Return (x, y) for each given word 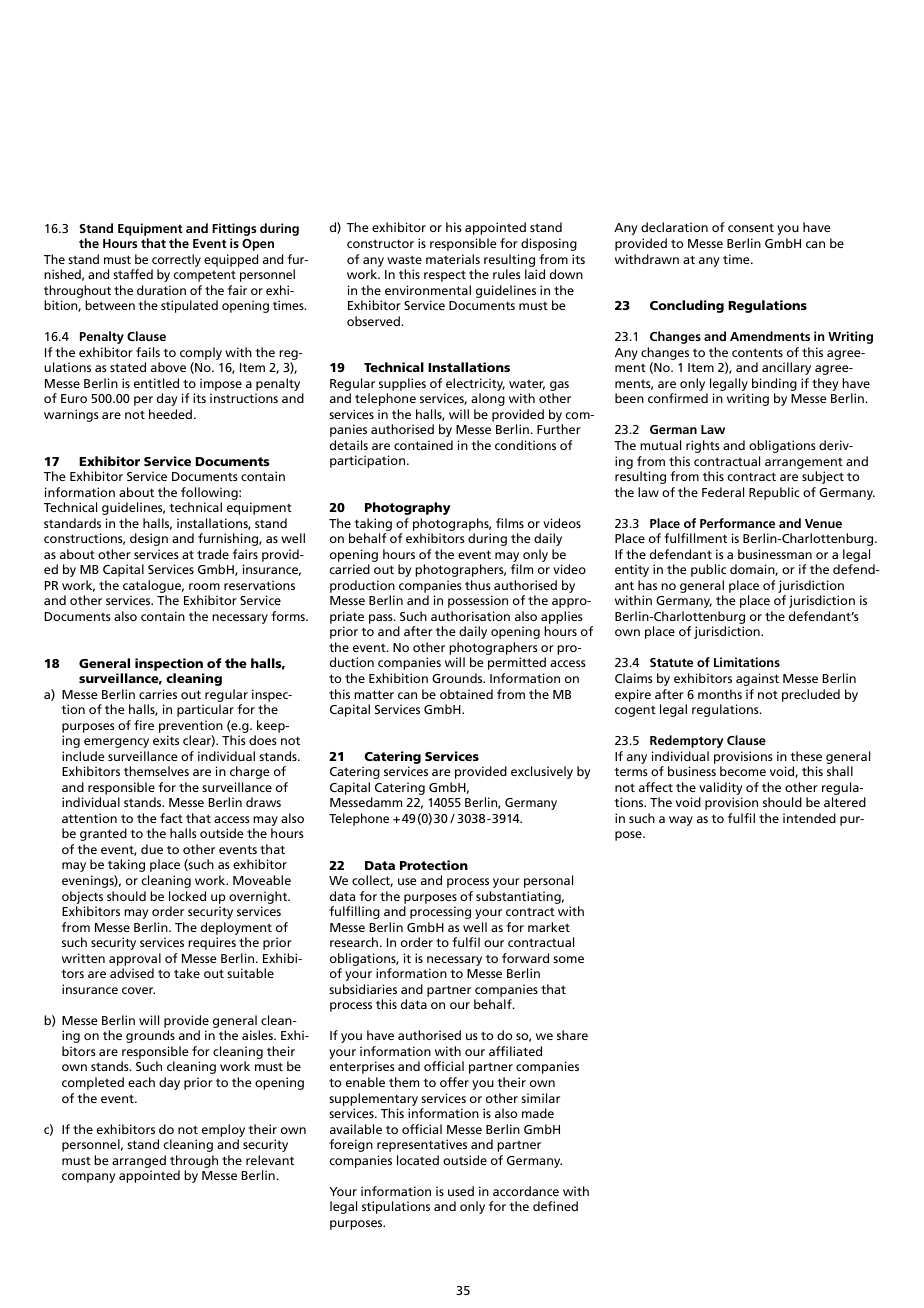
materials (453, 259)
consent (751, 227)
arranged (139, 1161)
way (681, 821)
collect (372, 881)
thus (478, 585)
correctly (176, 260)
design (149, 539)
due (152, 849)
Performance (737, 523)
